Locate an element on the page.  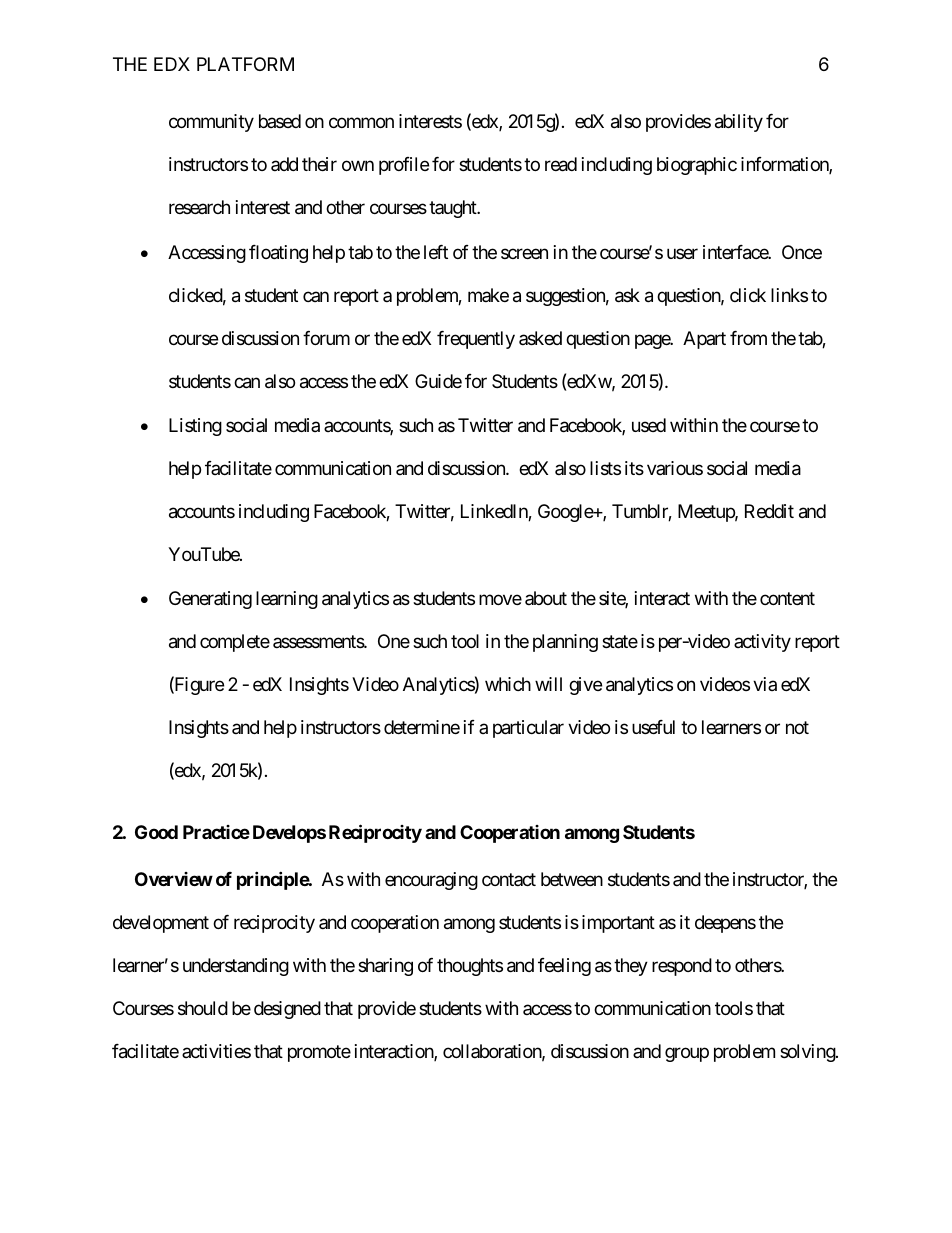
activity is located at coordinates (762, 643).
